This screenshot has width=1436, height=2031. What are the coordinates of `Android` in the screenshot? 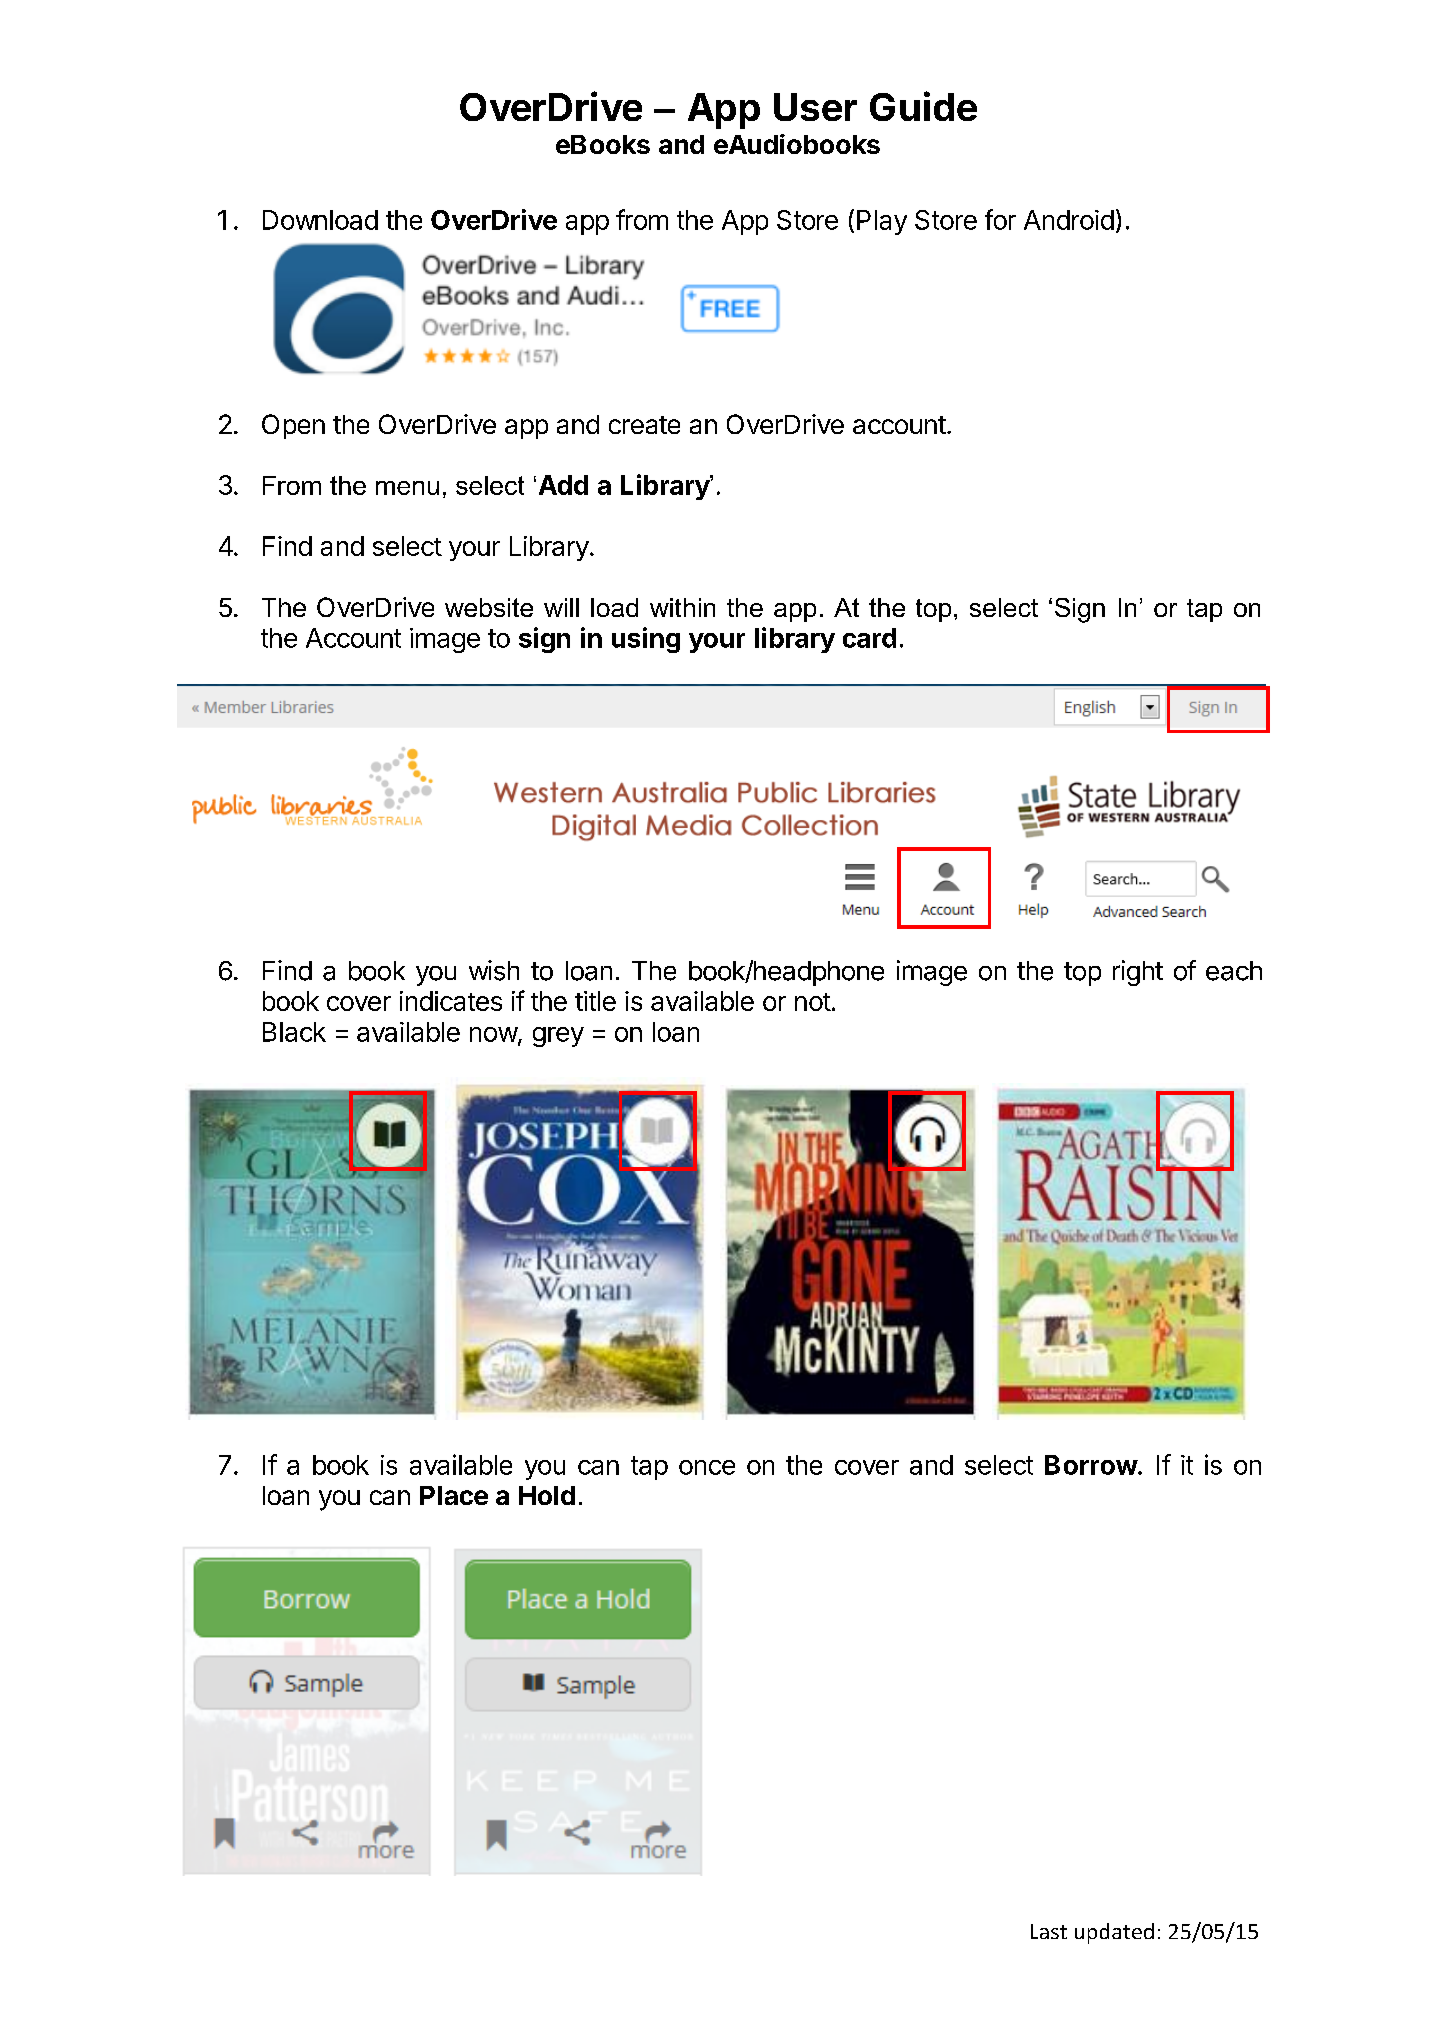 It's located at (1069, 220).
